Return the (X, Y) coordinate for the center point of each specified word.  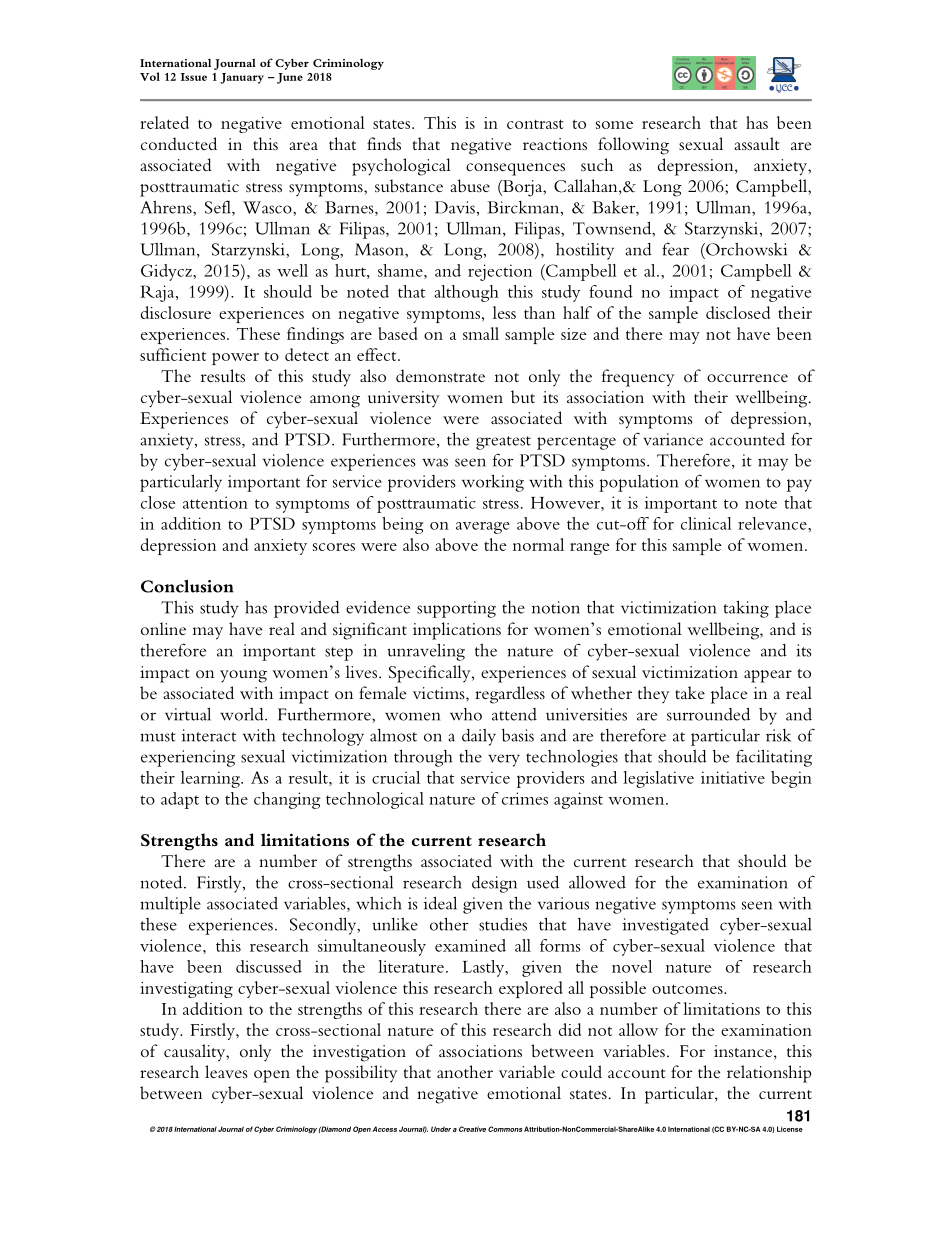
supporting (456, 609)
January (242, 78)
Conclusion (187, 586)
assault (757, 143)
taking (746, 609)
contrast (535, 124)
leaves (226, 1071)
